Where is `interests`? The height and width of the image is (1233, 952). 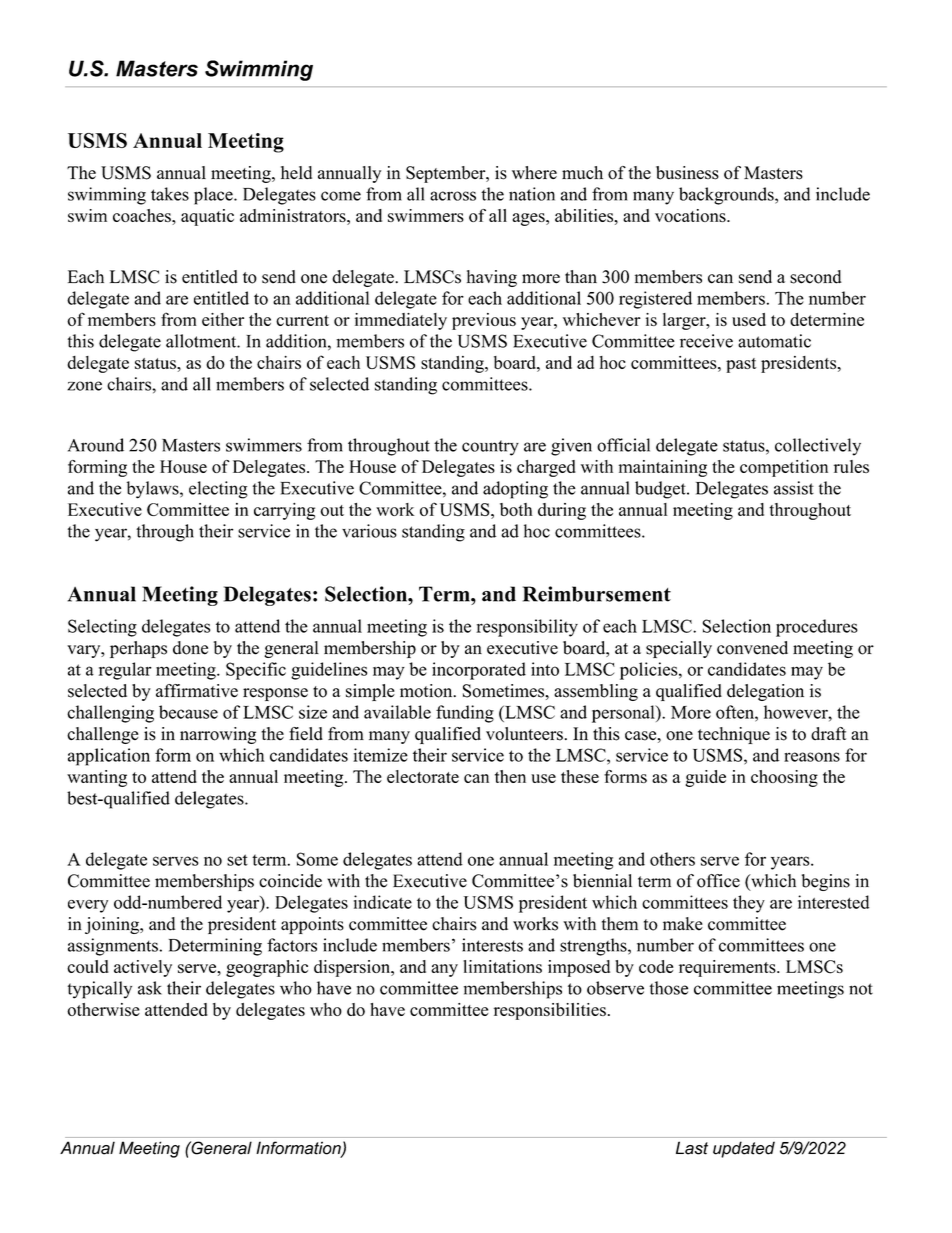 interests is located at coordinates (492, 945).
